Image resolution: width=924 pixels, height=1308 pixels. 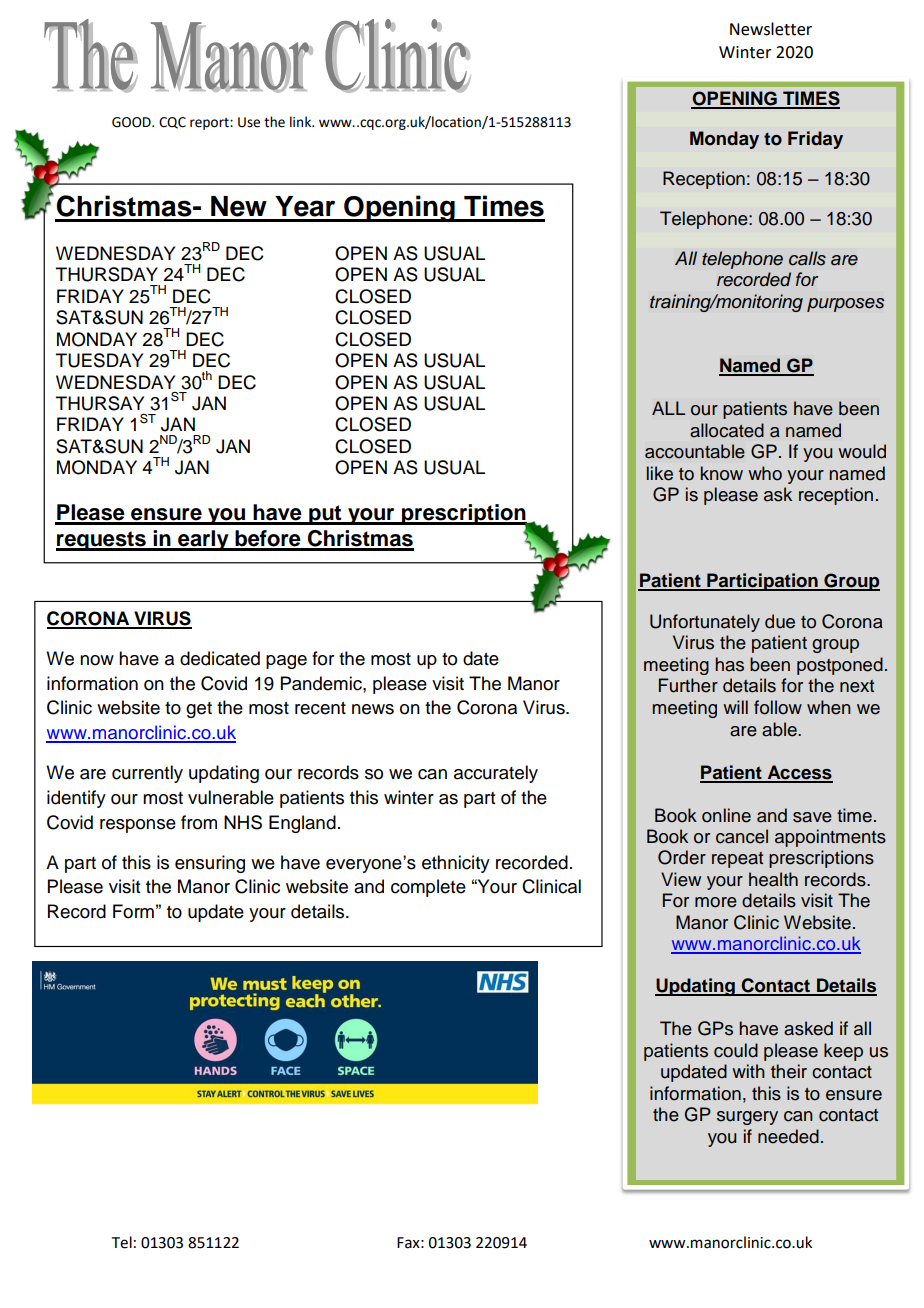 I want to click on ensuring, so click(x=210, y=864).
